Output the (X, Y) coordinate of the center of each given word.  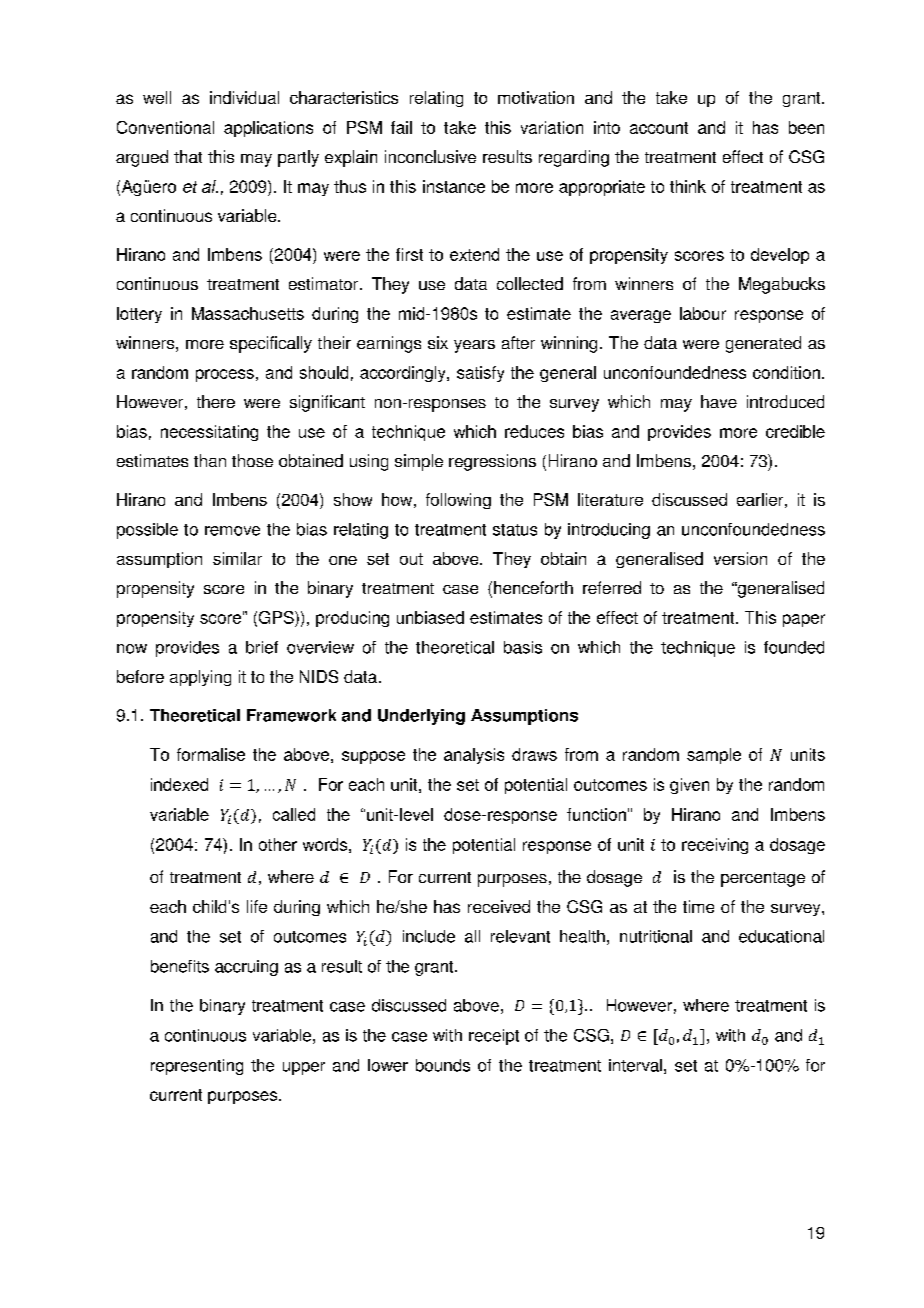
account (659, 128)
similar (237, 558)
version (740, 558)
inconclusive (430, 156)
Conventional (165, 127)
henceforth (533, 587)
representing (197, 1067)
